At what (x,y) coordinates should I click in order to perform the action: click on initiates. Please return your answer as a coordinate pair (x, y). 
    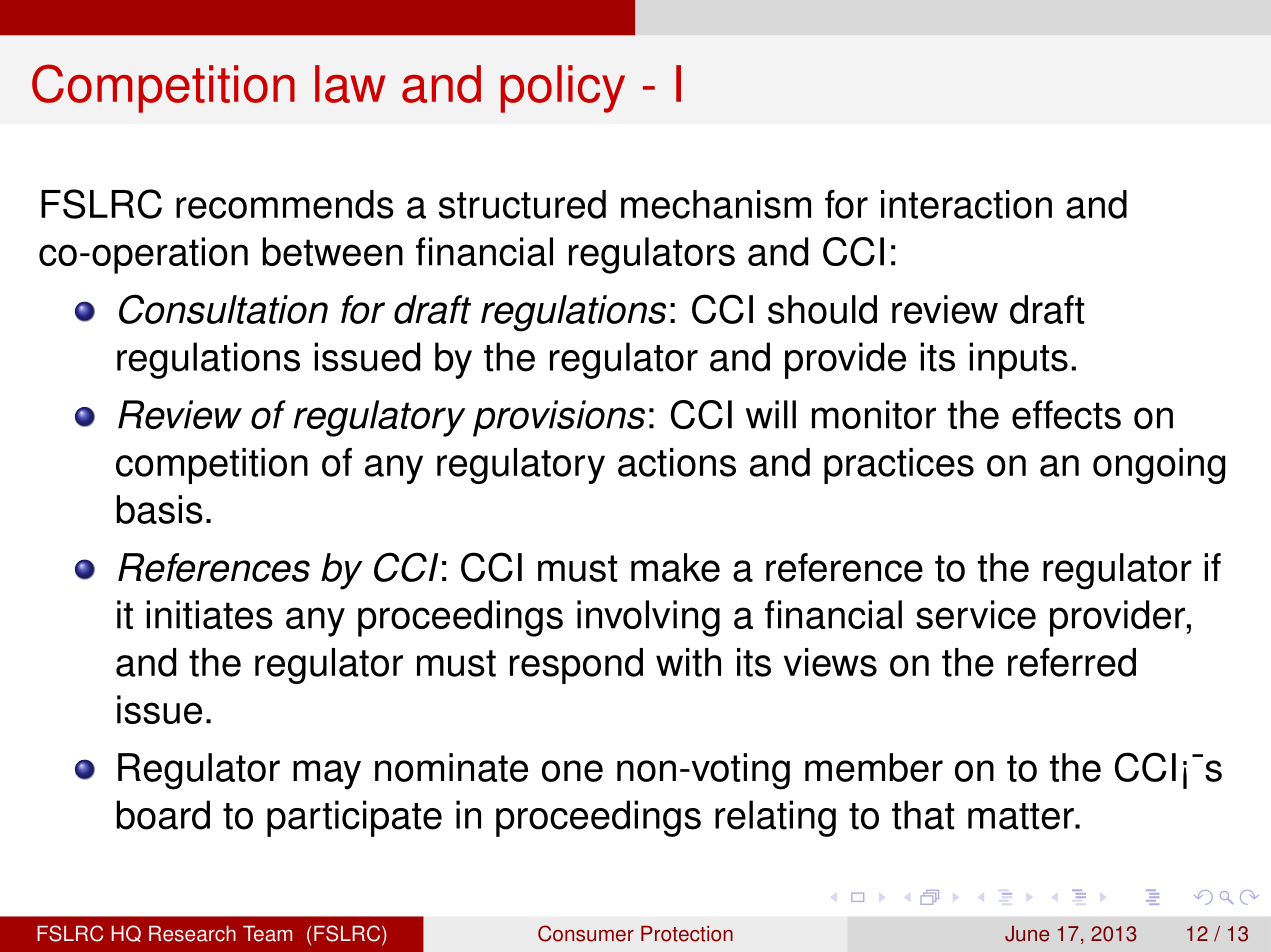
    Looking at the image, I should click on (209, 614).
